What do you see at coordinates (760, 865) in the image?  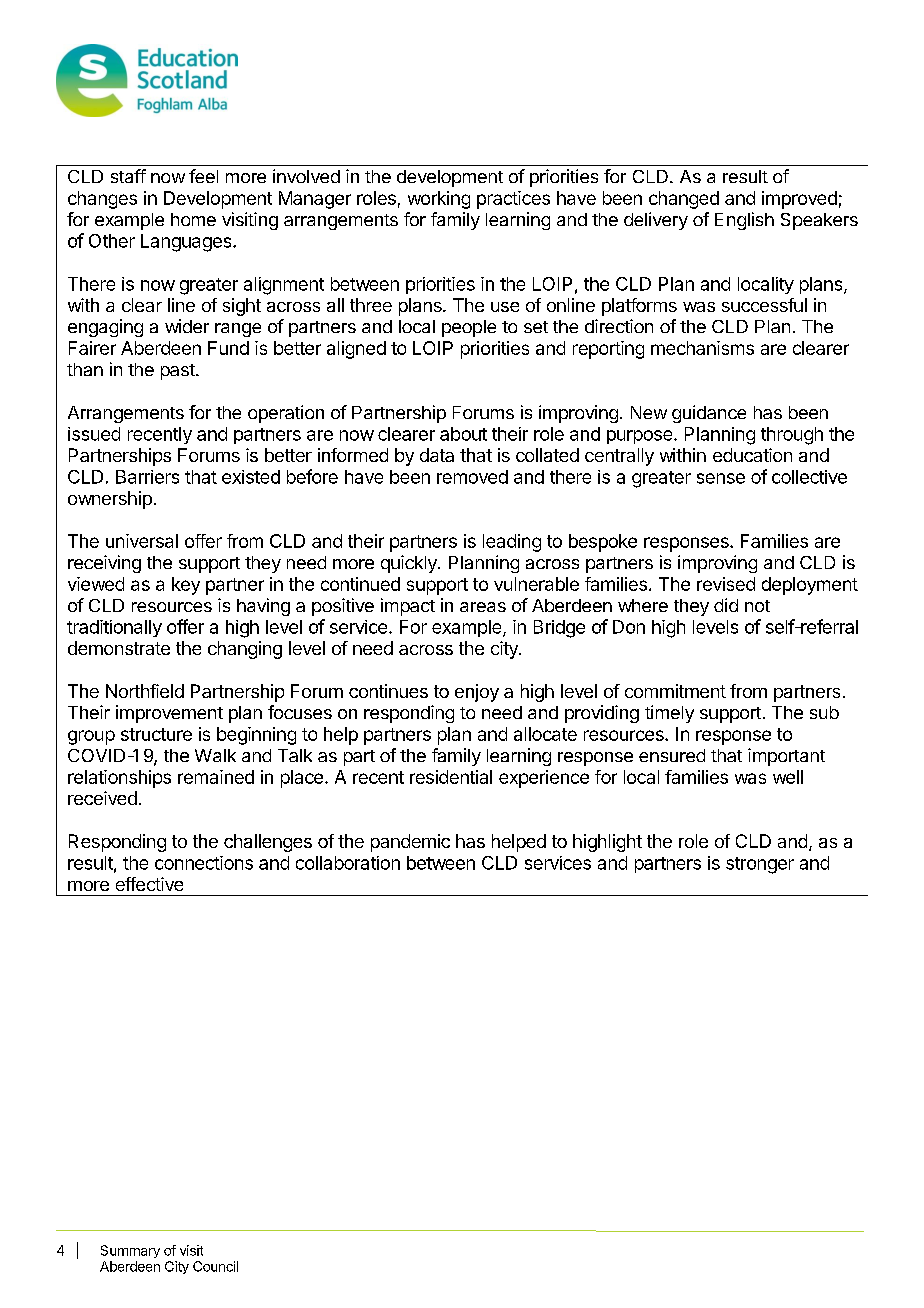 I see `stronger` at bounding box center [760, 865].
